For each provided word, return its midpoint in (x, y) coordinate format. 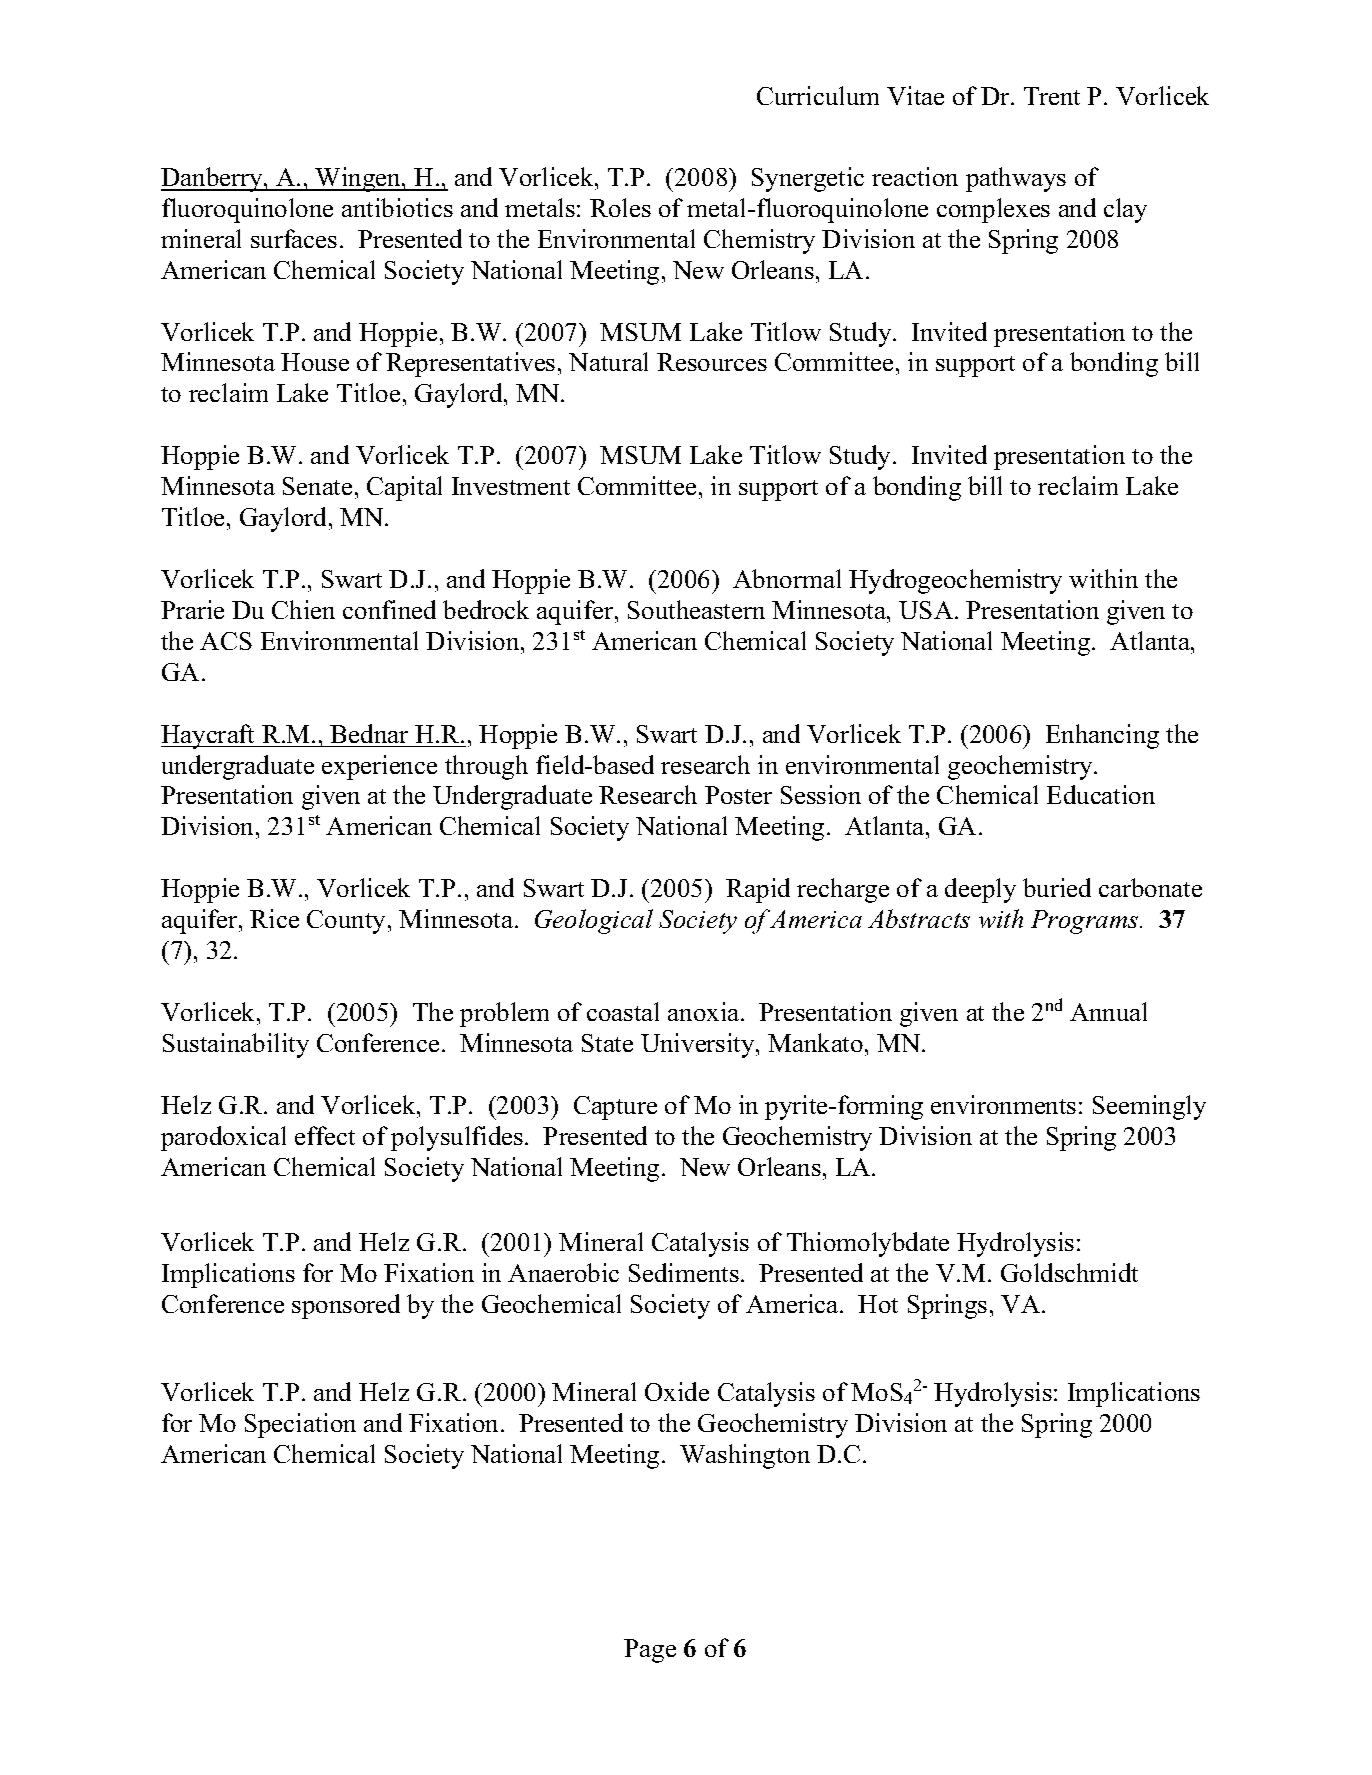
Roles (620, 207)
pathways (1016, 179)
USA (927, 610)
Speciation (300, 1425)
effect (325, 1135)
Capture (615, 1108)
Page (650, 1651)
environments (1003, 1104)
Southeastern (696, 609)
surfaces (294, 238)
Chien (303, 609)
